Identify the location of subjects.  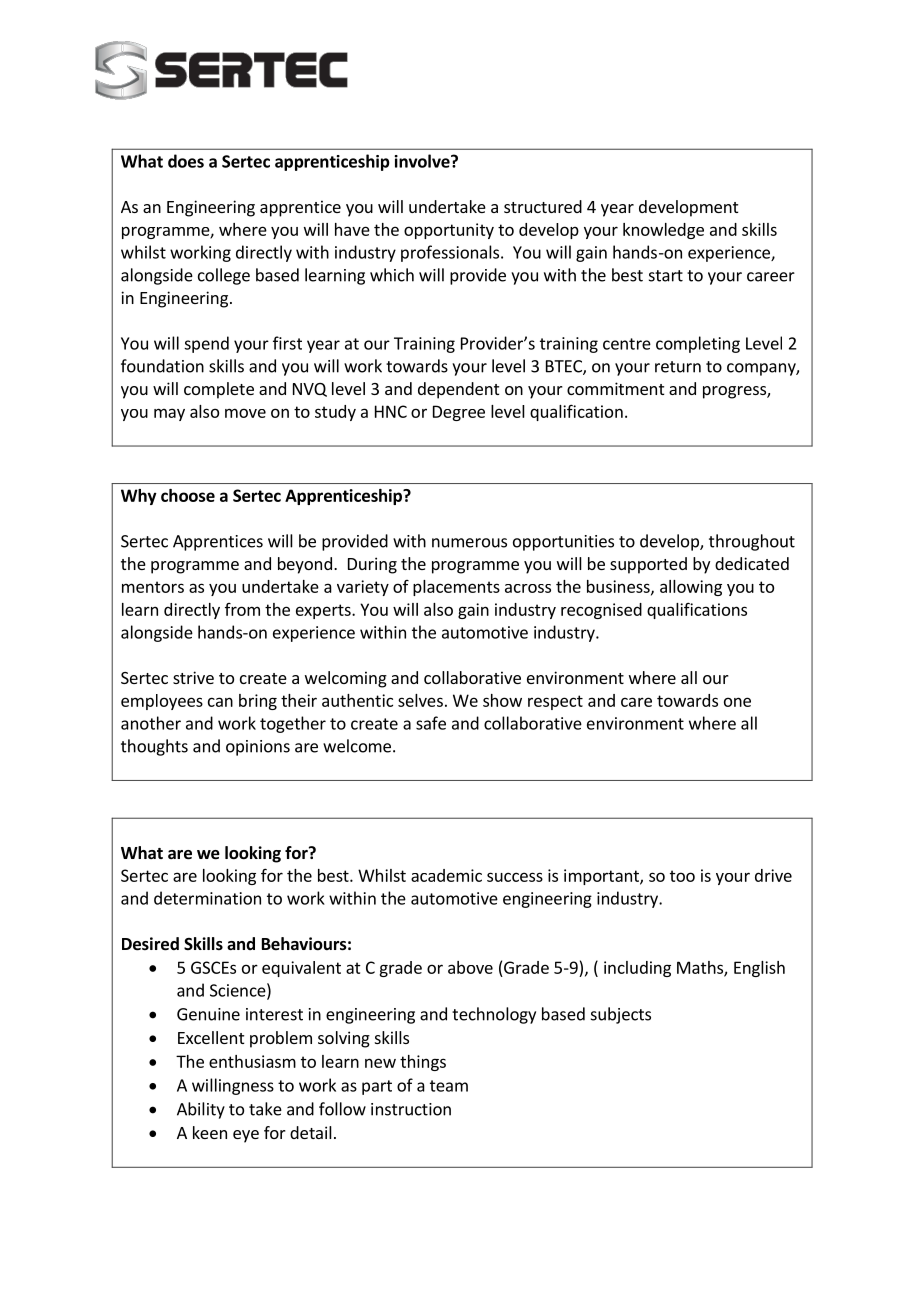
(621, 1015).
